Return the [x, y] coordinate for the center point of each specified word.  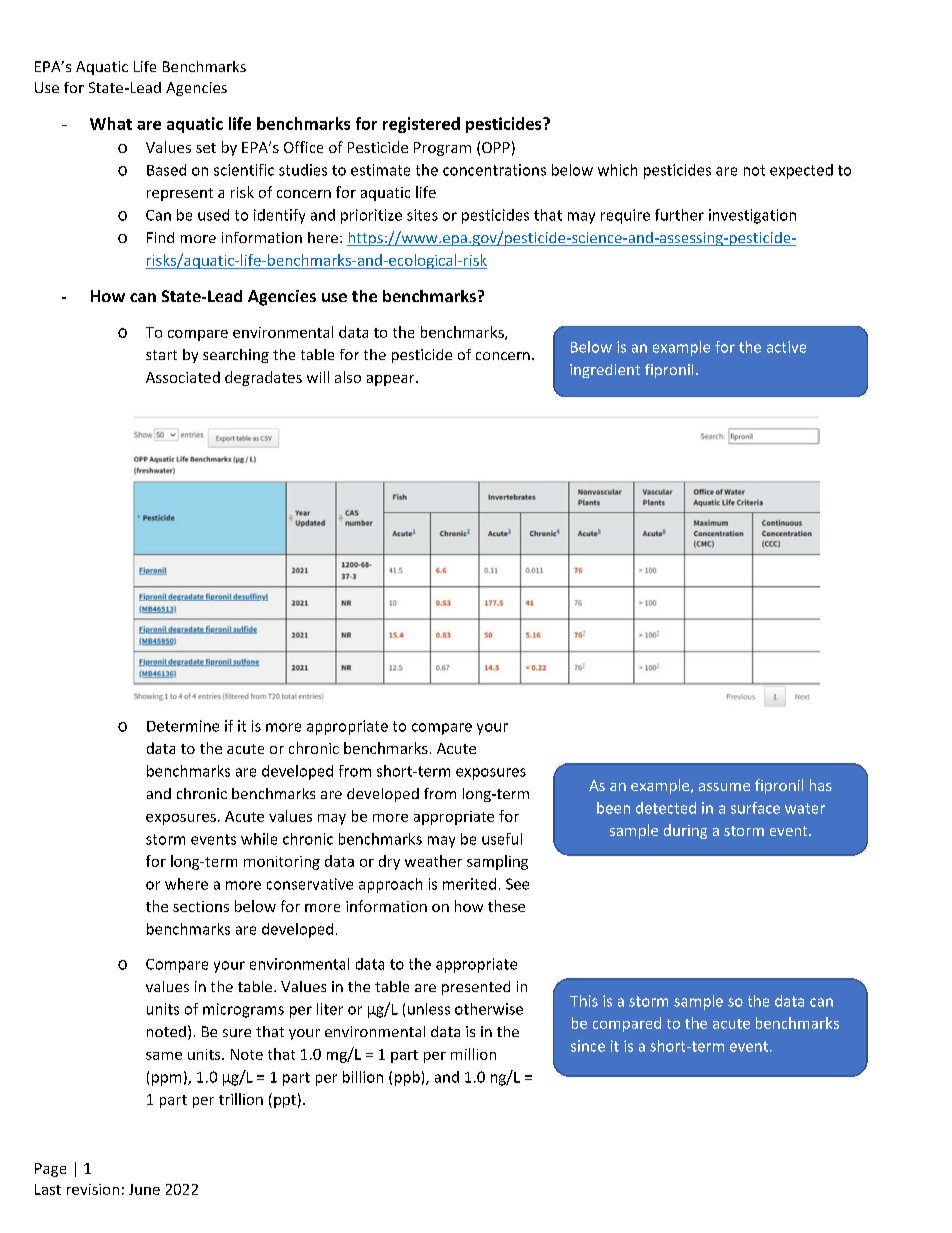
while [259, 839]
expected [801, 171]
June [144, 1189]
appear [392, 380]
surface [755, 808]
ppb [407, 1078]
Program [442, 149]
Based [166, 170]
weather [433, 861]
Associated [183, 377]
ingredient [605, 371]
